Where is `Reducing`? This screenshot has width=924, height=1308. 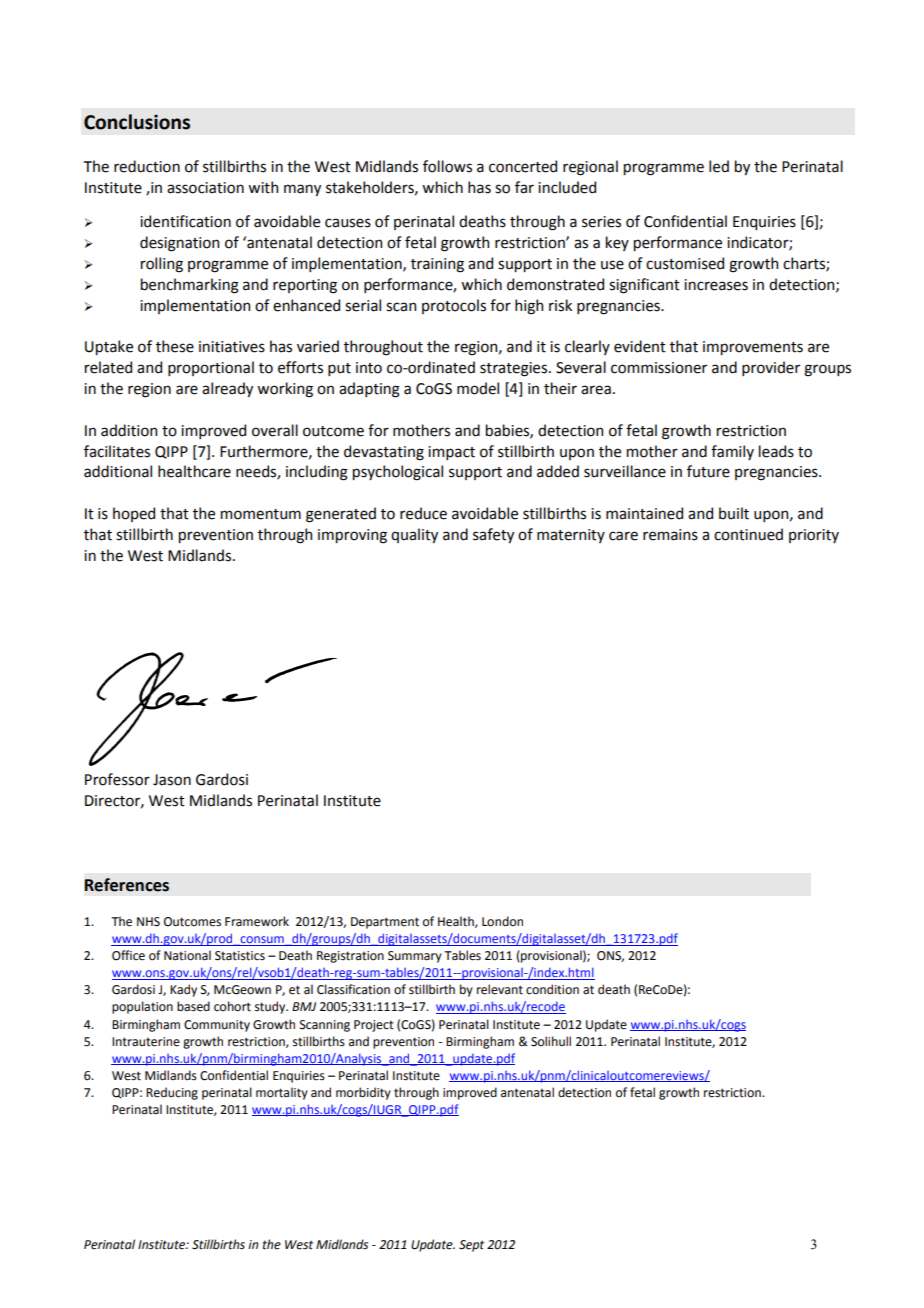 Reducing is located at coordinates (172, 1093).
